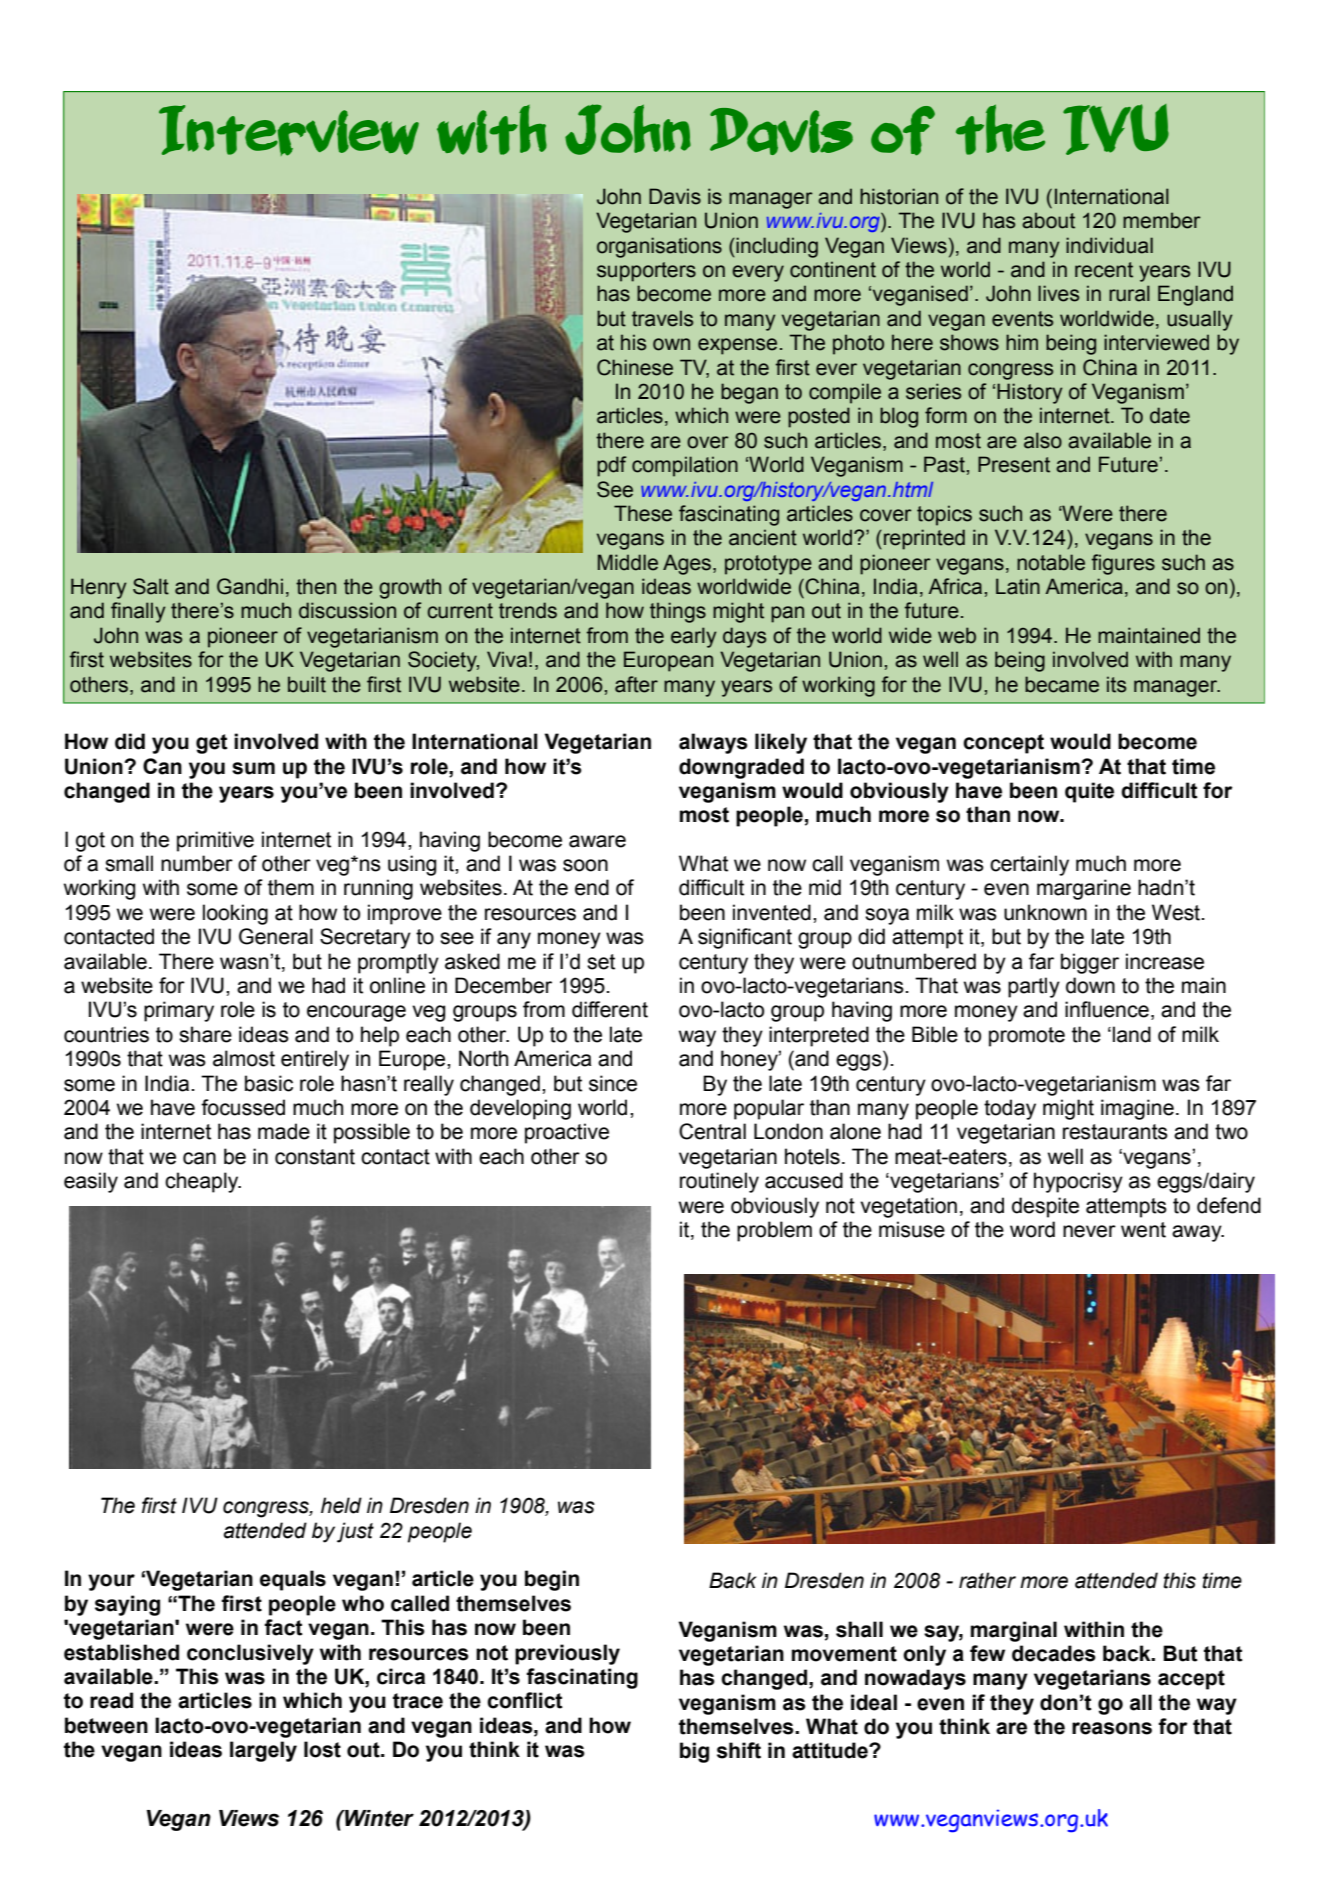 This screenshot has width=1331, height=1884. What do you see at coordinates (774, 1231) in the screenshot?
I see `problem` at bounding box center [774, 1231].
